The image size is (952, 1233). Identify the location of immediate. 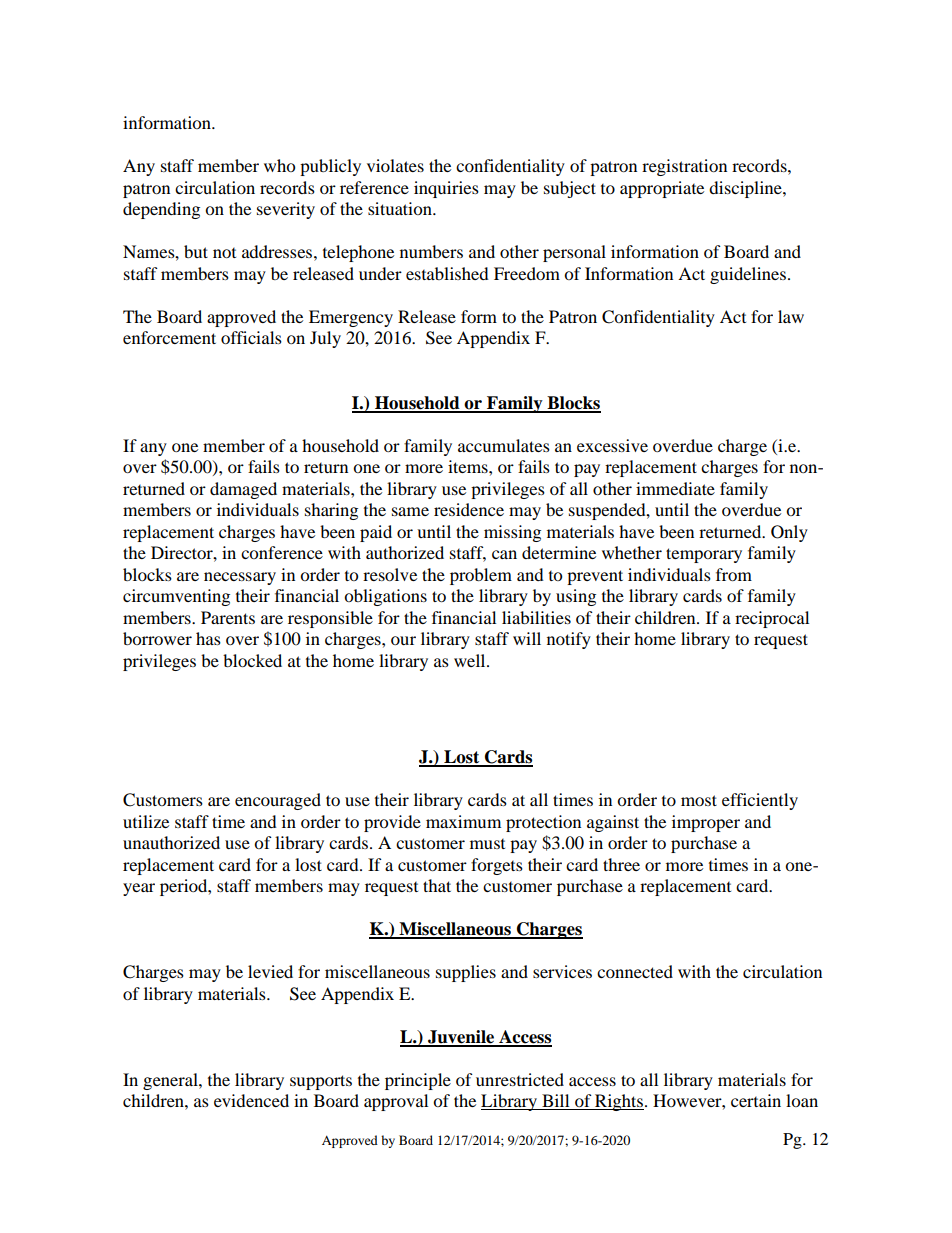
(675, 488).
